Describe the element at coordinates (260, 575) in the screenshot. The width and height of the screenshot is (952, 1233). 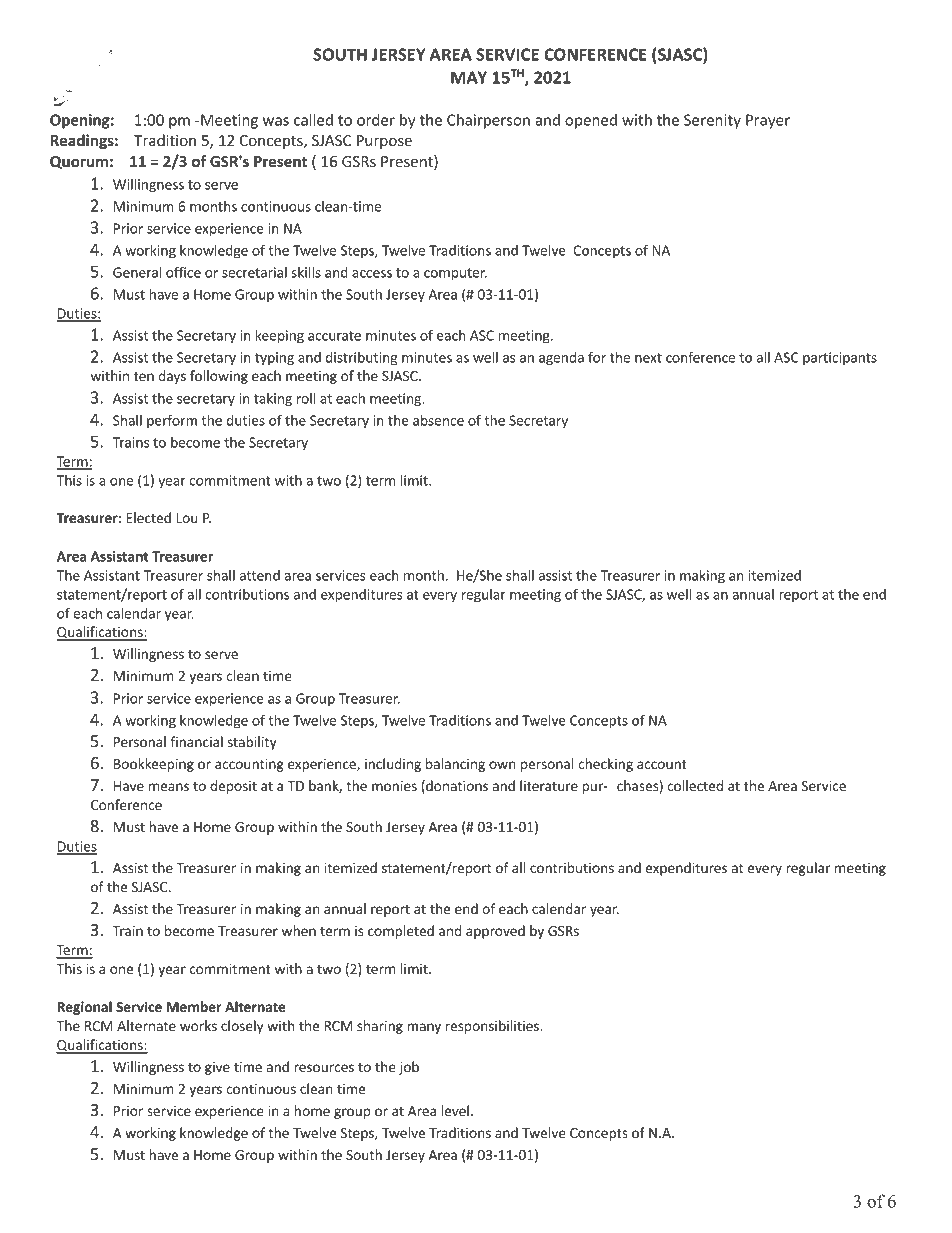
I see `attend` at that location.
